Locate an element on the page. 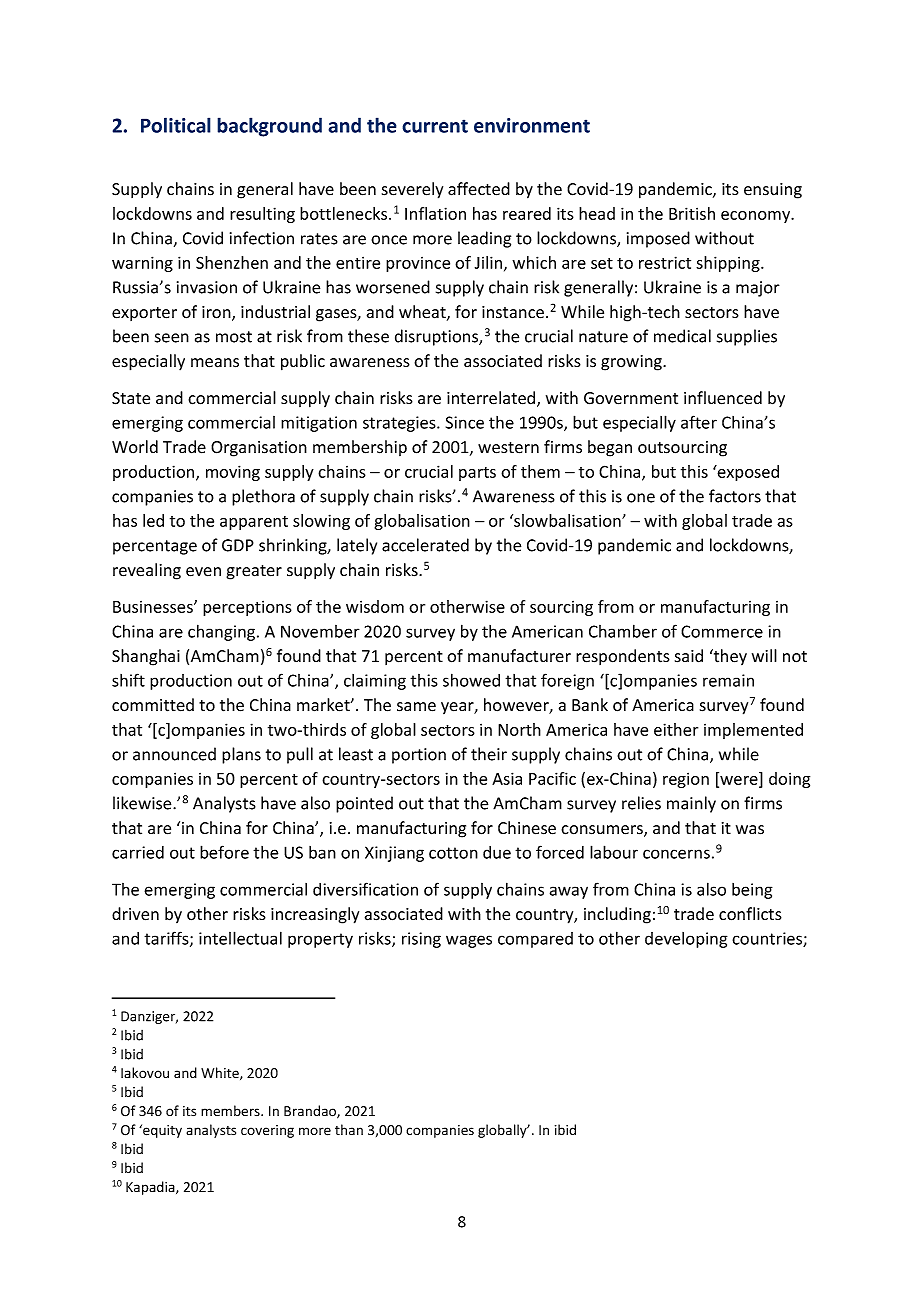  Political is located at coordinates (176, 125).
